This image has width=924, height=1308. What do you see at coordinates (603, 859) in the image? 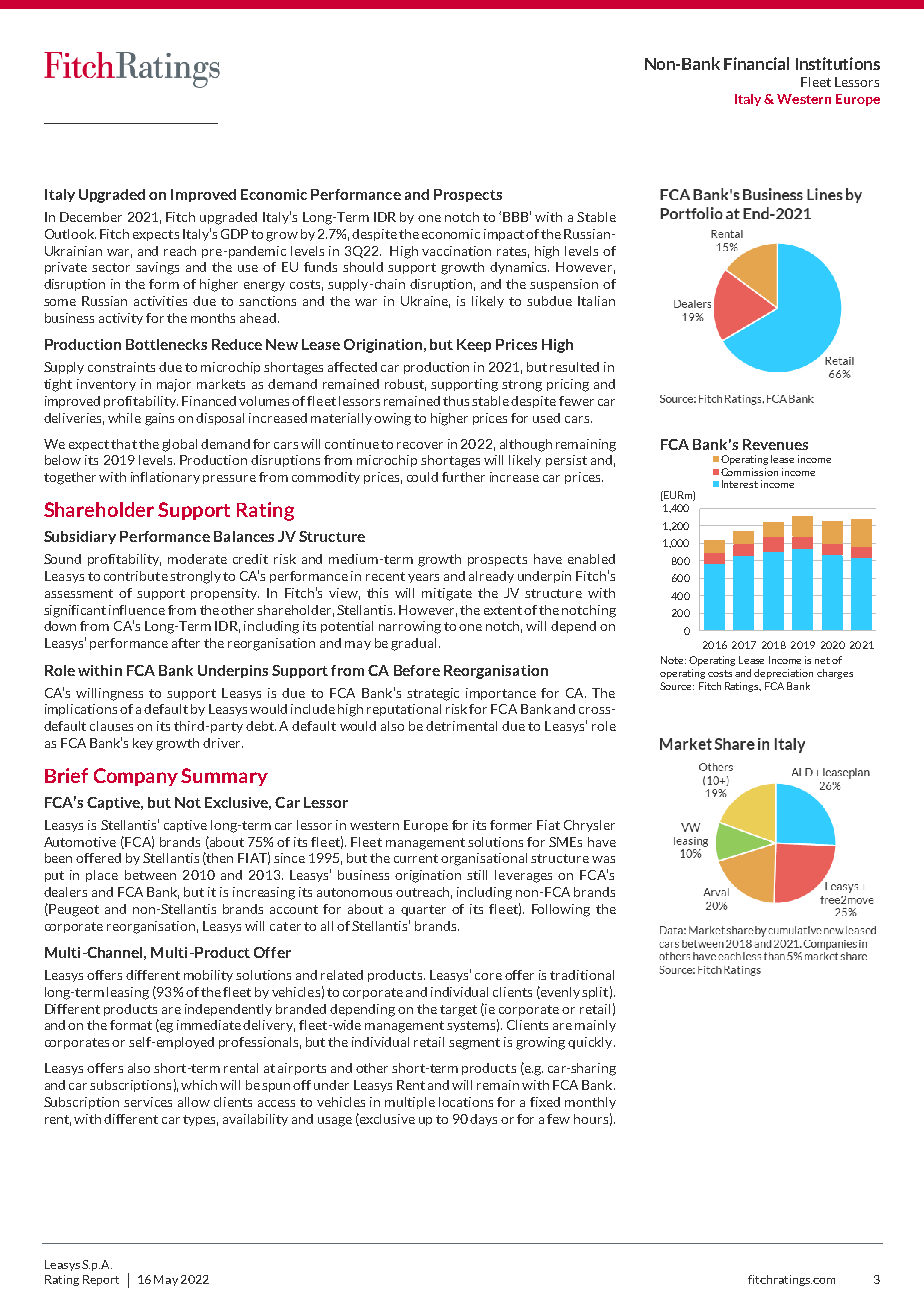
I see `was` at bounding box center [603, 859].
